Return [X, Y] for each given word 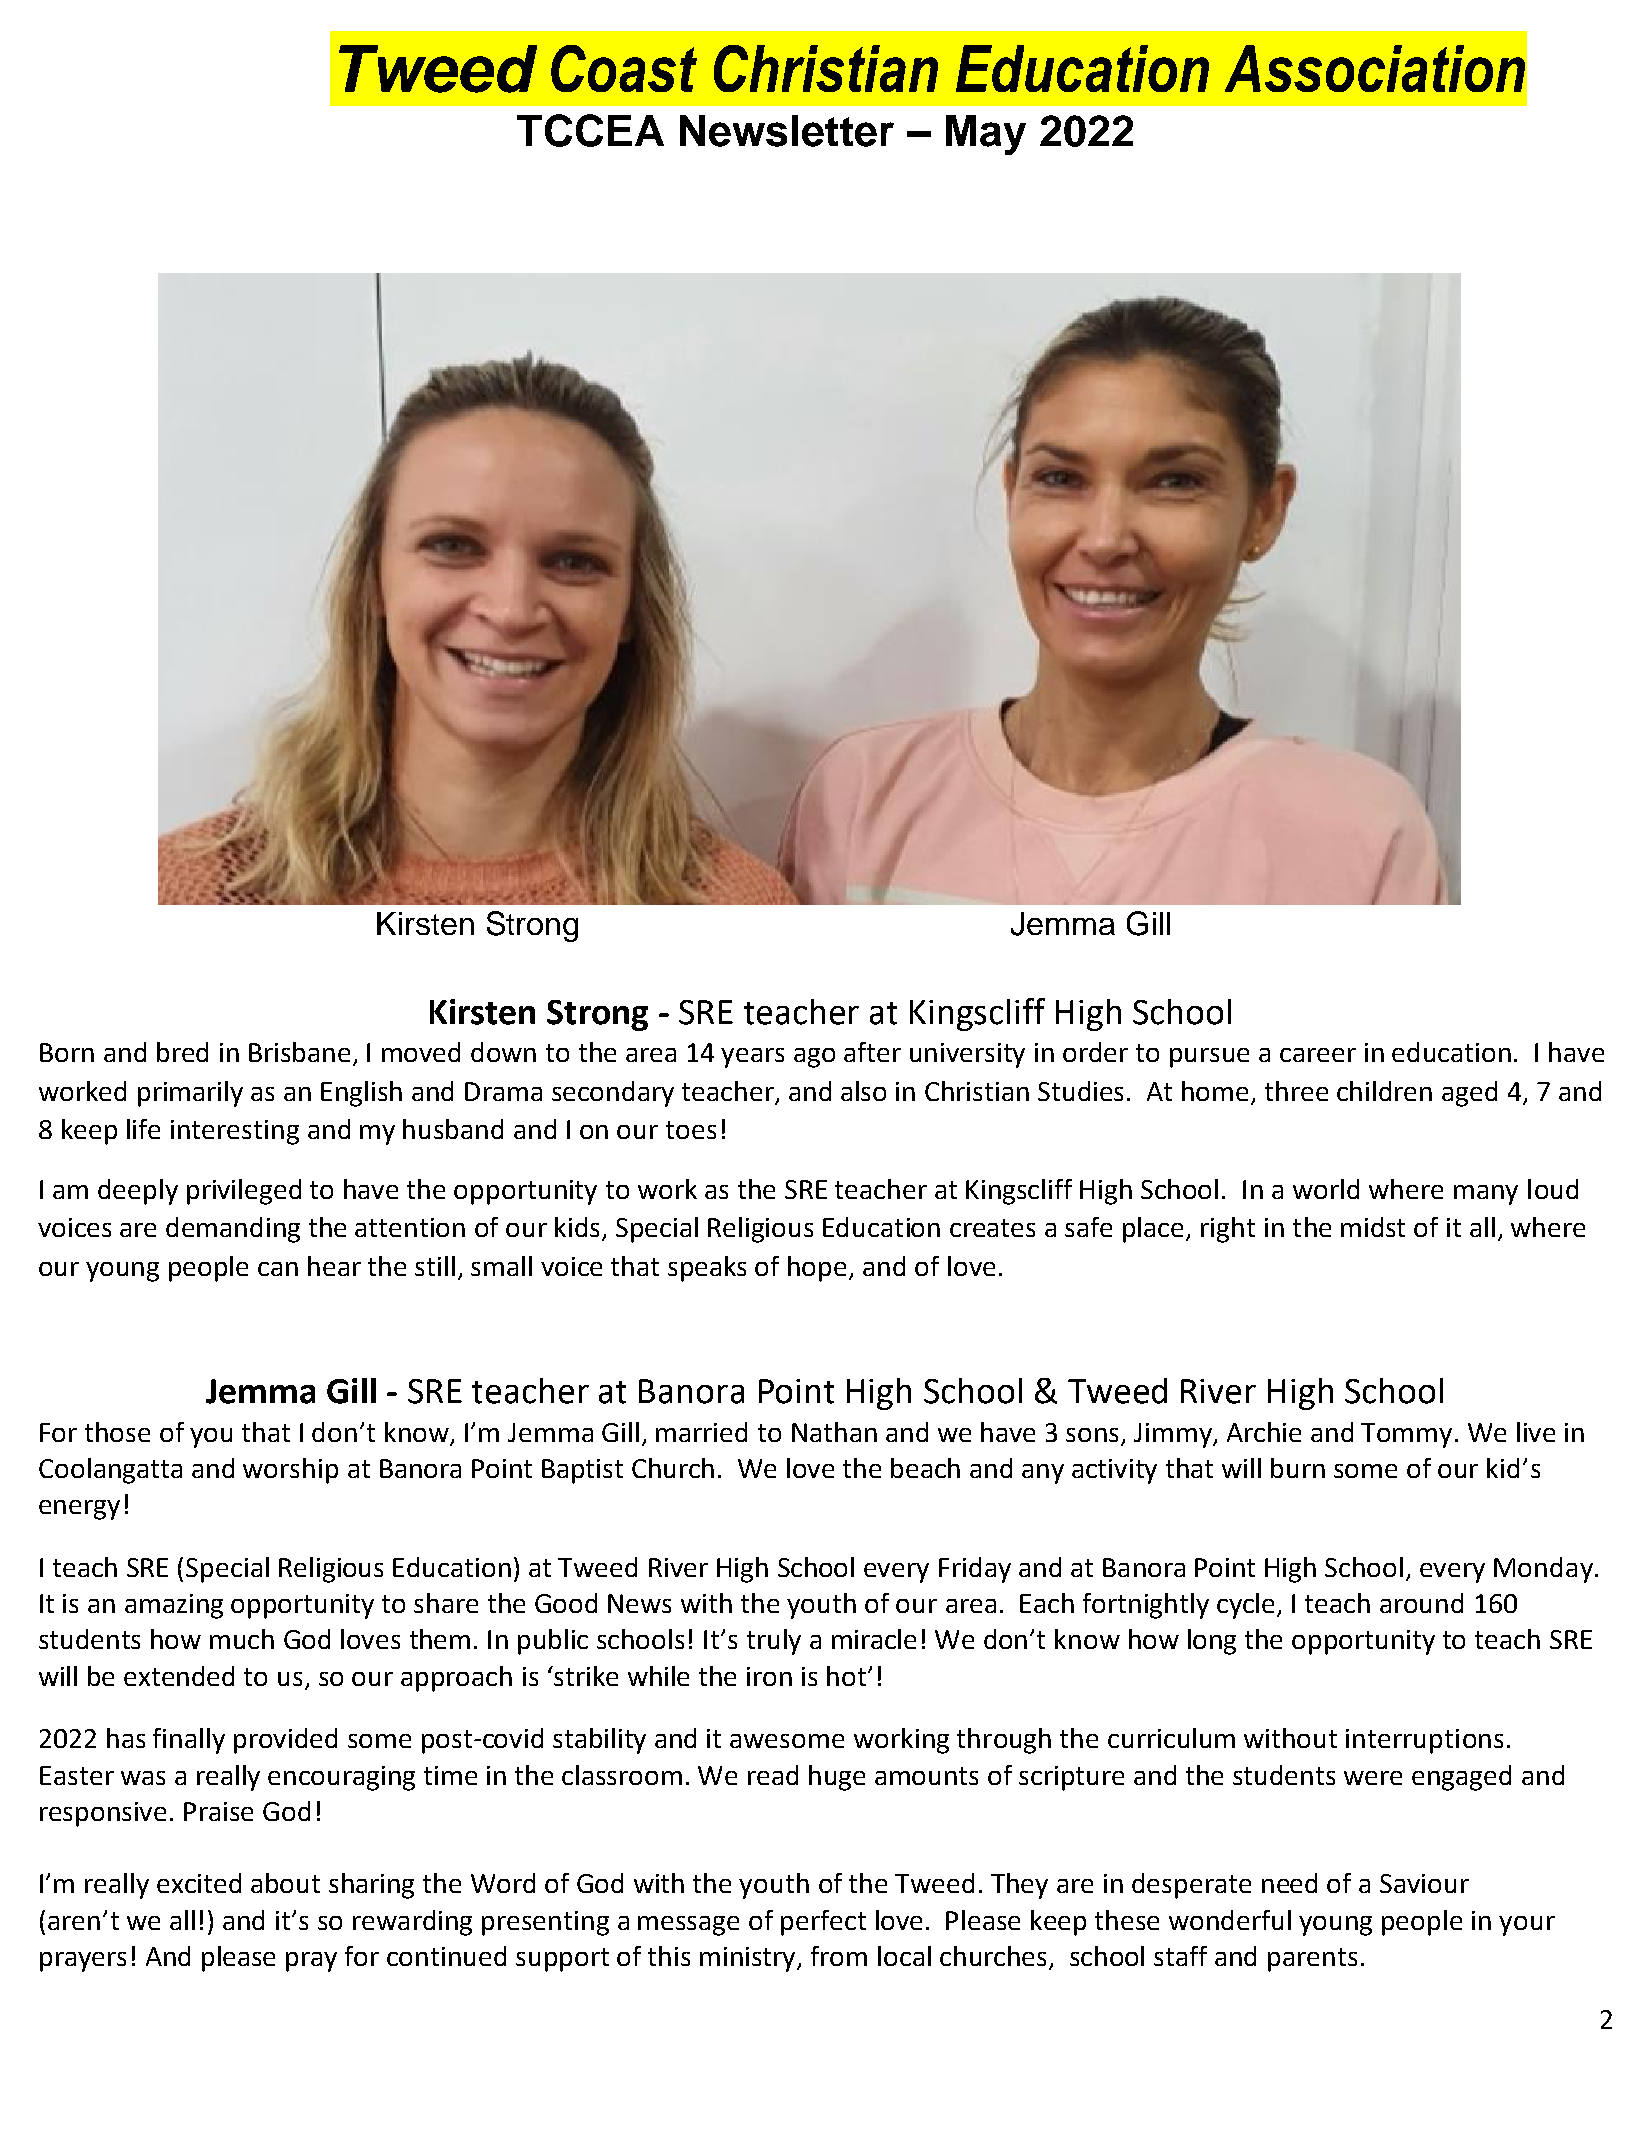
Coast [624, 68]
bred [182, 1052]
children [1384, 1091]
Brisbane [299, 1052]
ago [814, 1058]
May [986, 135]
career [1318, 1055]
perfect [823, 1923]
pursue [1209, 1058]
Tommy [1408, 1435]
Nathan [834, 1432]
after [872, 1052]
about [285, 1883]
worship [290, 1471]
